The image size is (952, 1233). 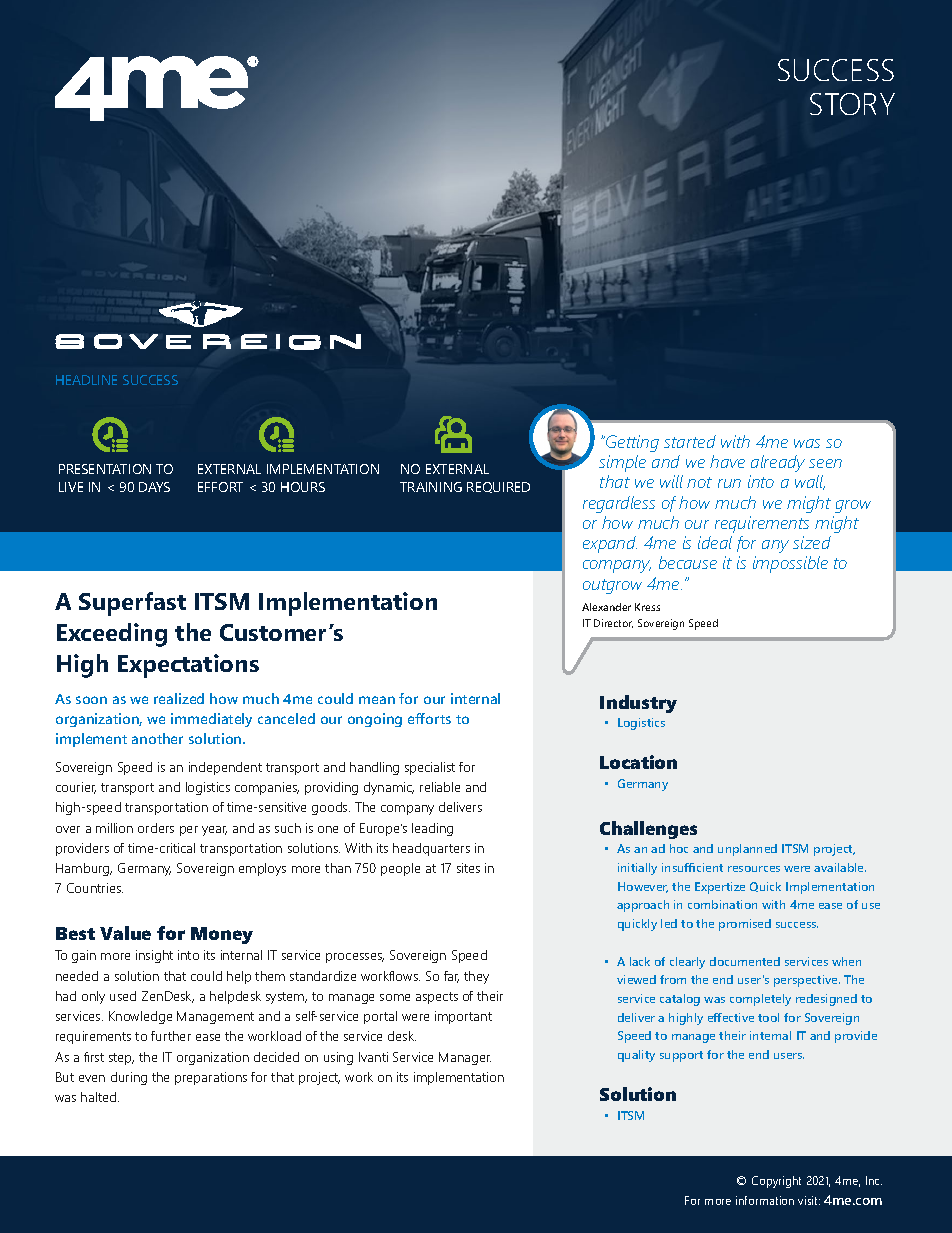 I want to click on REQUIRED, so click(x=498, y=487).
